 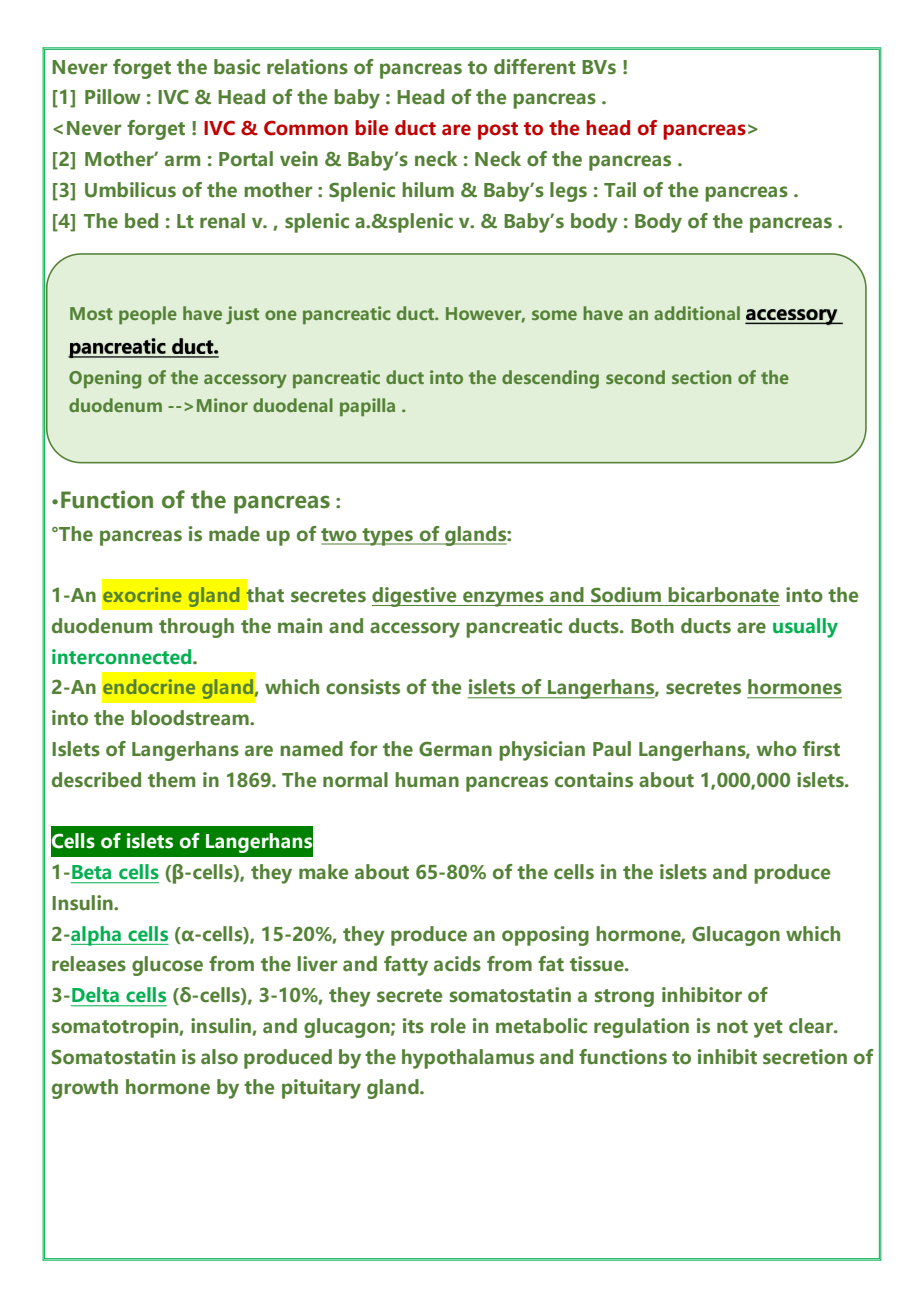 What do you see at coordinates (498, 131) in the screenshot?
I see `post` at bounding box center [498, 131].
